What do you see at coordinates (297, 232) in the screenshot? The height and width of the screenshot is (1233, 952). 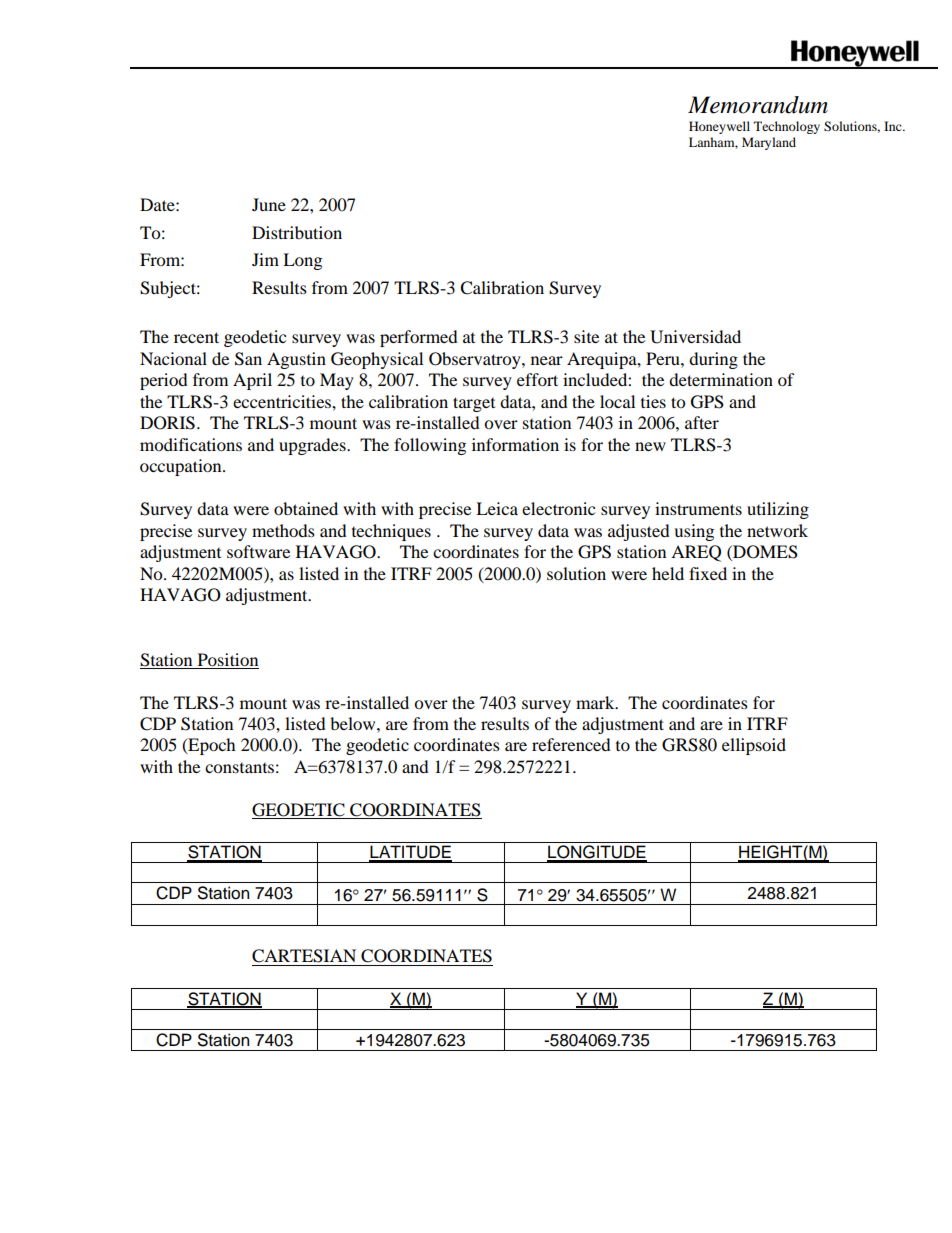 I see `Distribution` at bounding box center [297, 232].
